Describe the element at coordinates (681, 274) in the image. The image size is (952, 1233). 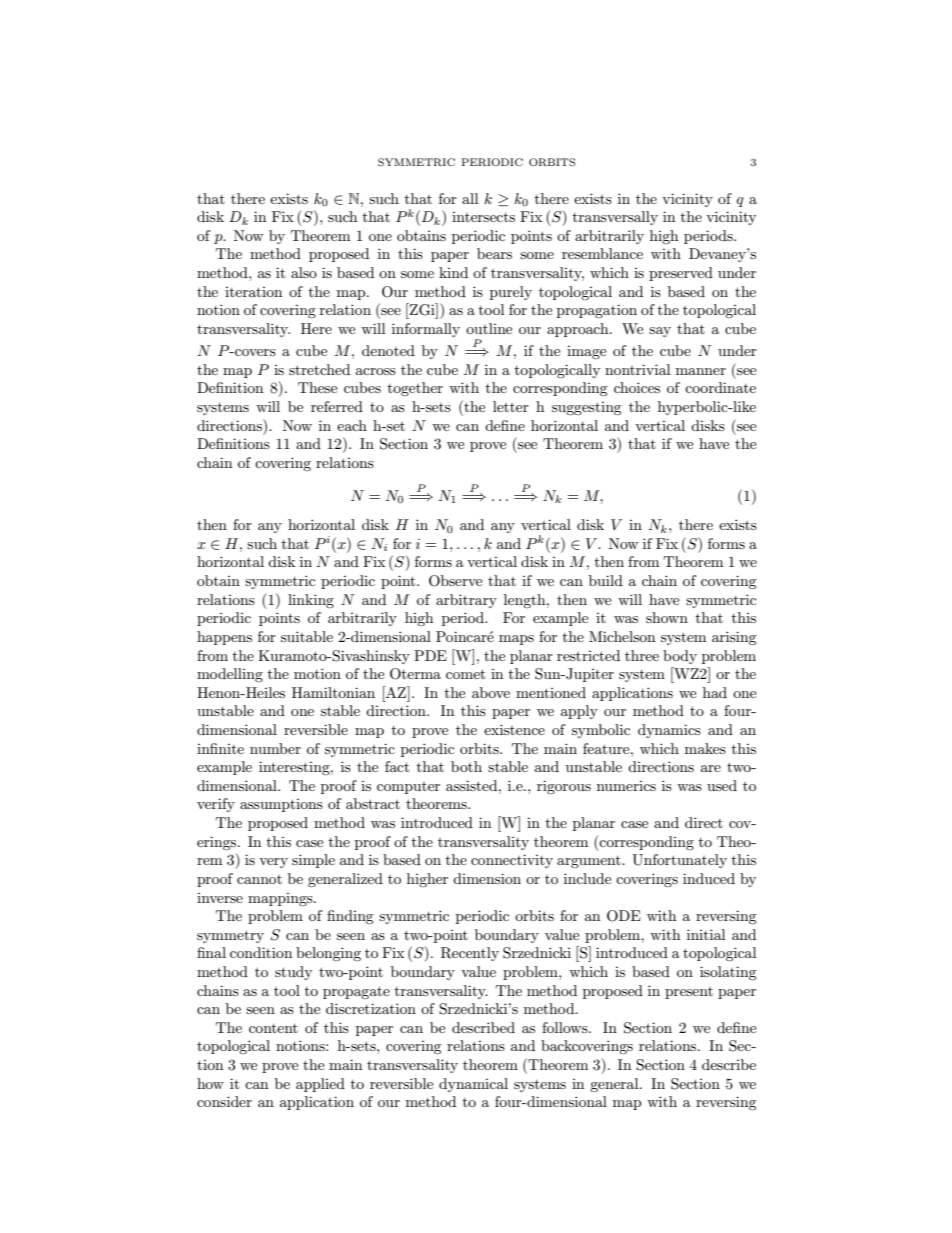
I see `preserved` at that location.
